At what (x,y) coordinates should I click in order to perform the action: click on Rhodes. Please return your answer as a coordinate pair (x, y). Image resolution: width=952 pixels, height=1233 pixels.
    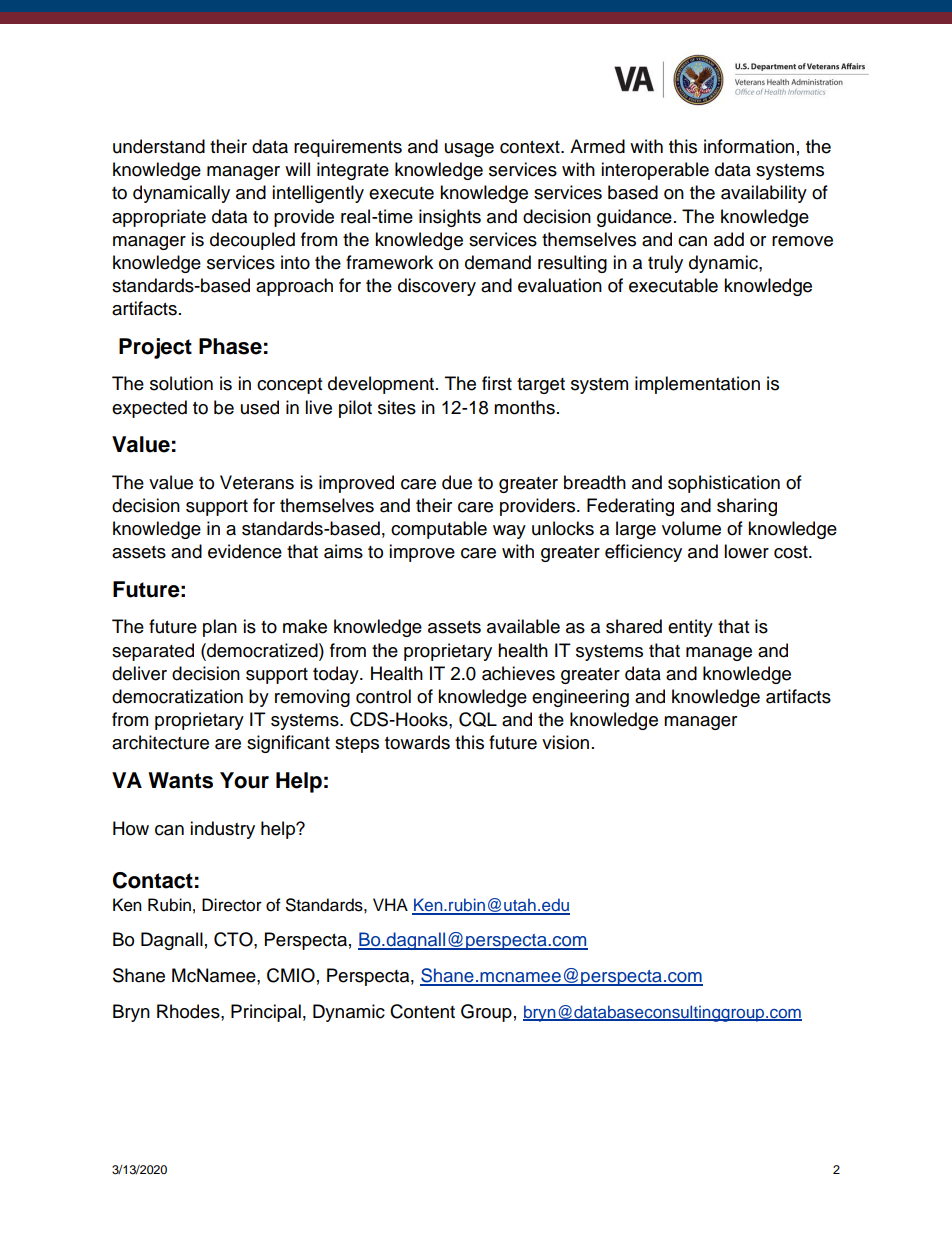
    Looking at the image, I should click on (189, 1011).
